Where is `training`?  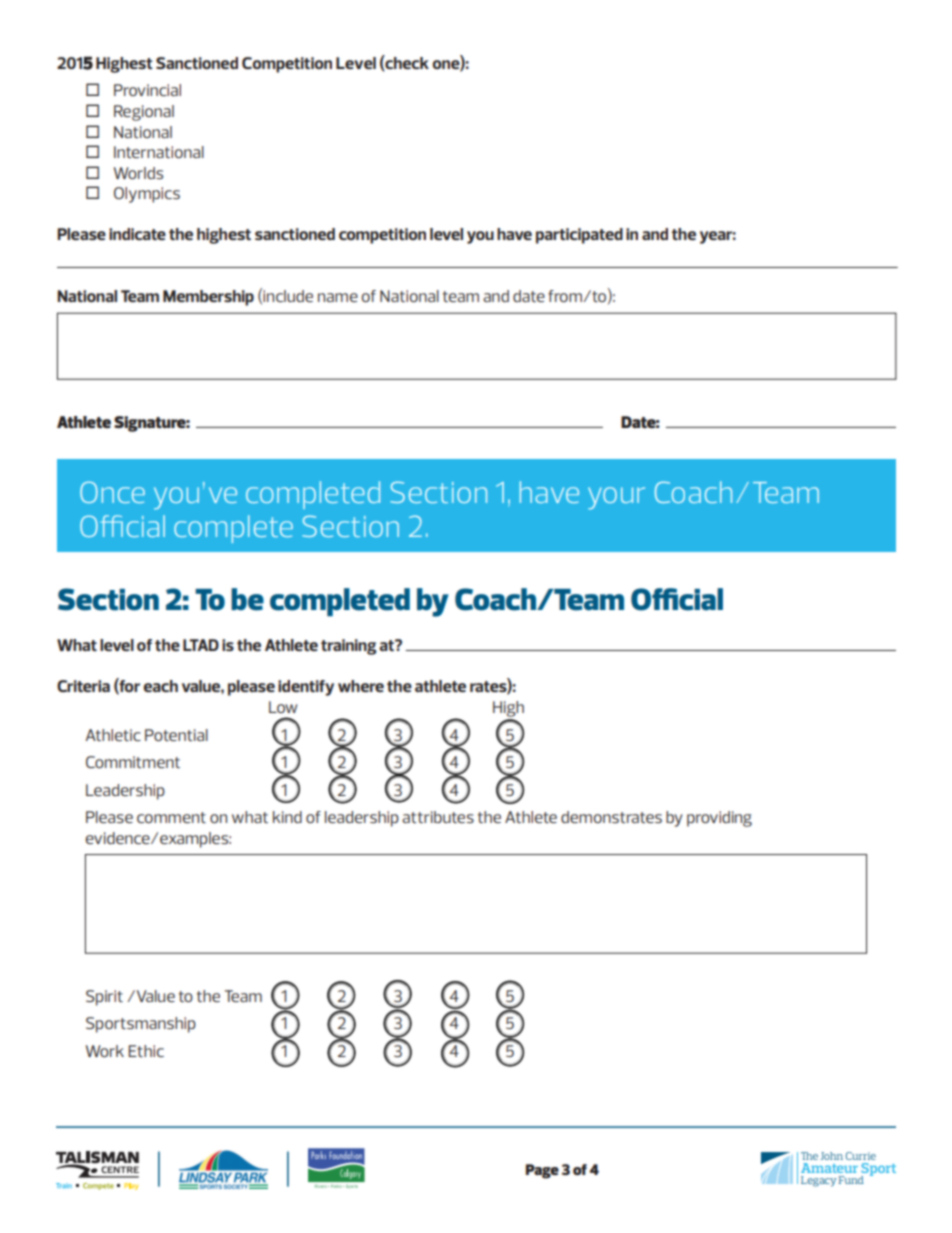 training is located at coordinates (349, 647).
